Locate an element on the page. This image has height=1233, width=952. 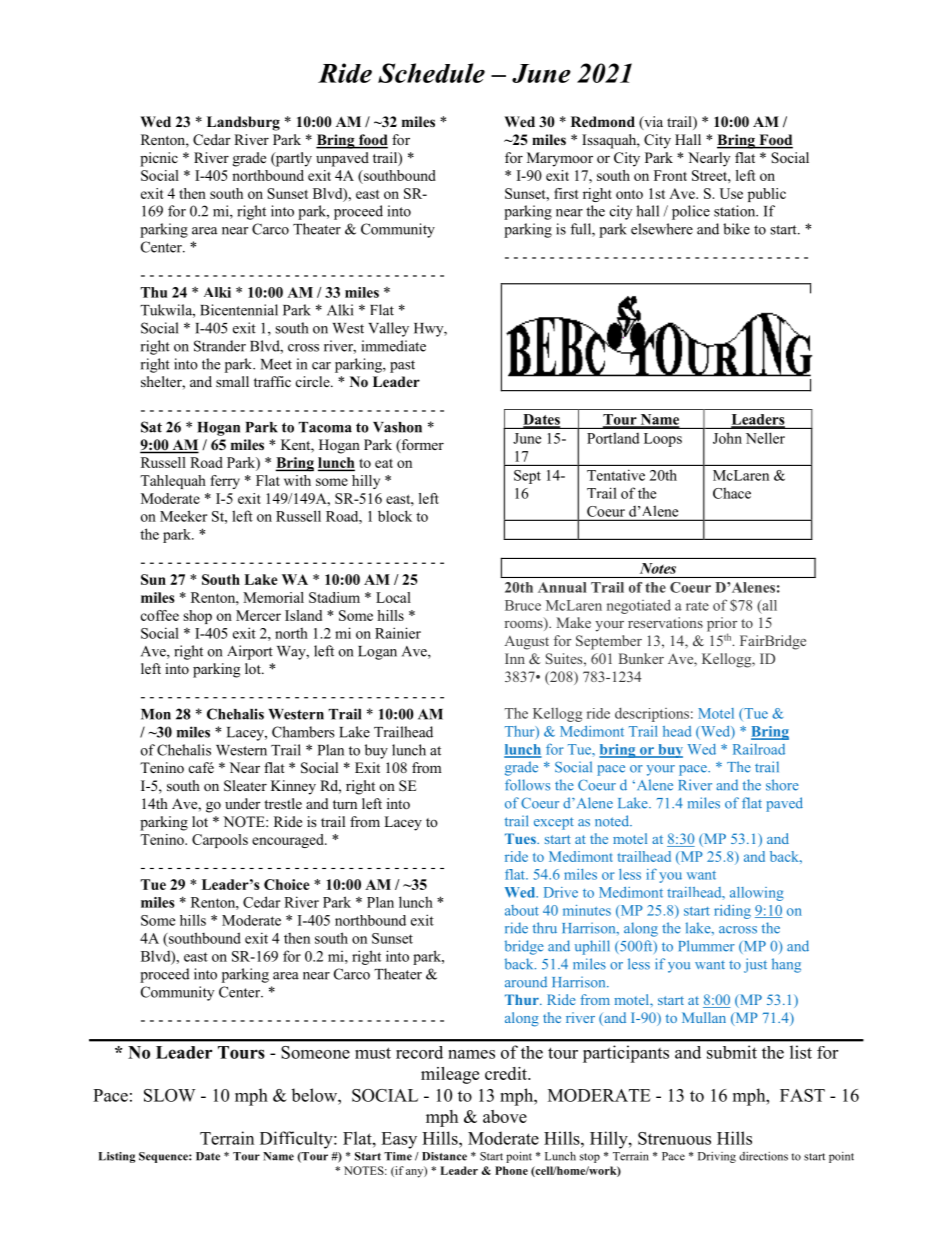
Front is located at coordinates (670, 175).
